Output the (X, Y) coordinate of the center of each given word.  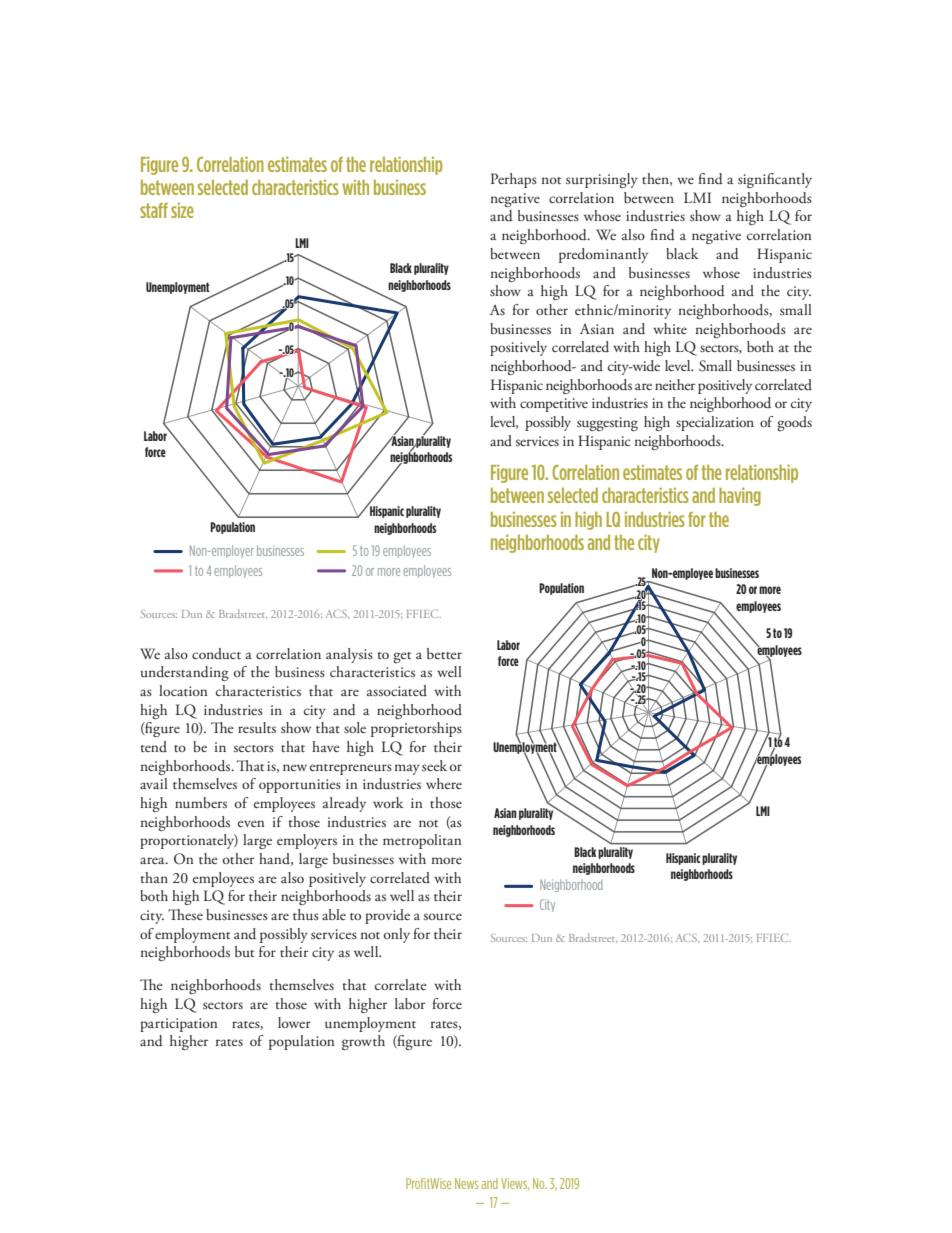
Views (515, 1184)
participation (179, 1025)
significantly (775, 180)
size (182, 210)
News (466, 1183)
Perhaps (514, 180)
